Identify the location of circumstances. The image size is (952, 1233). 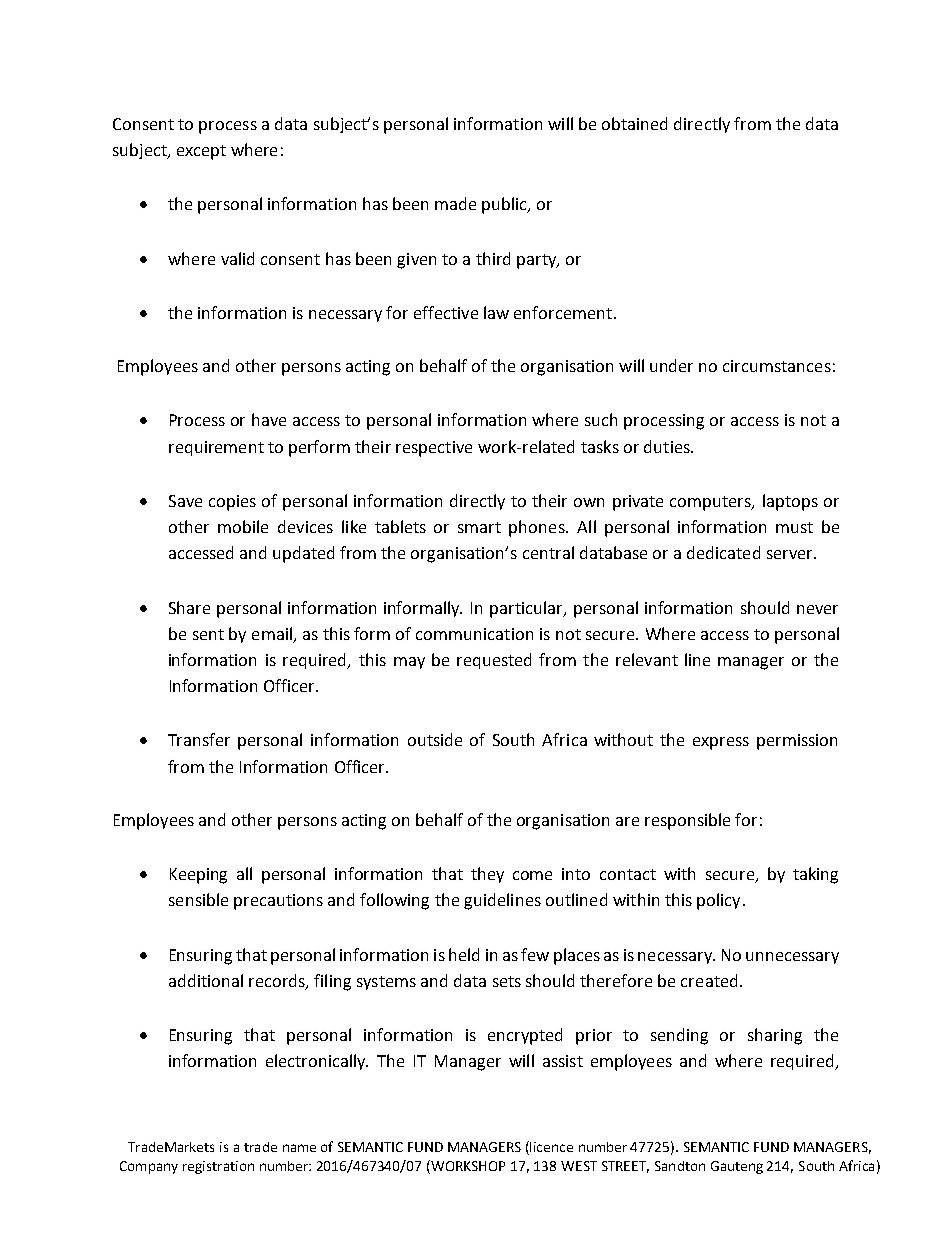
(777, 366).
